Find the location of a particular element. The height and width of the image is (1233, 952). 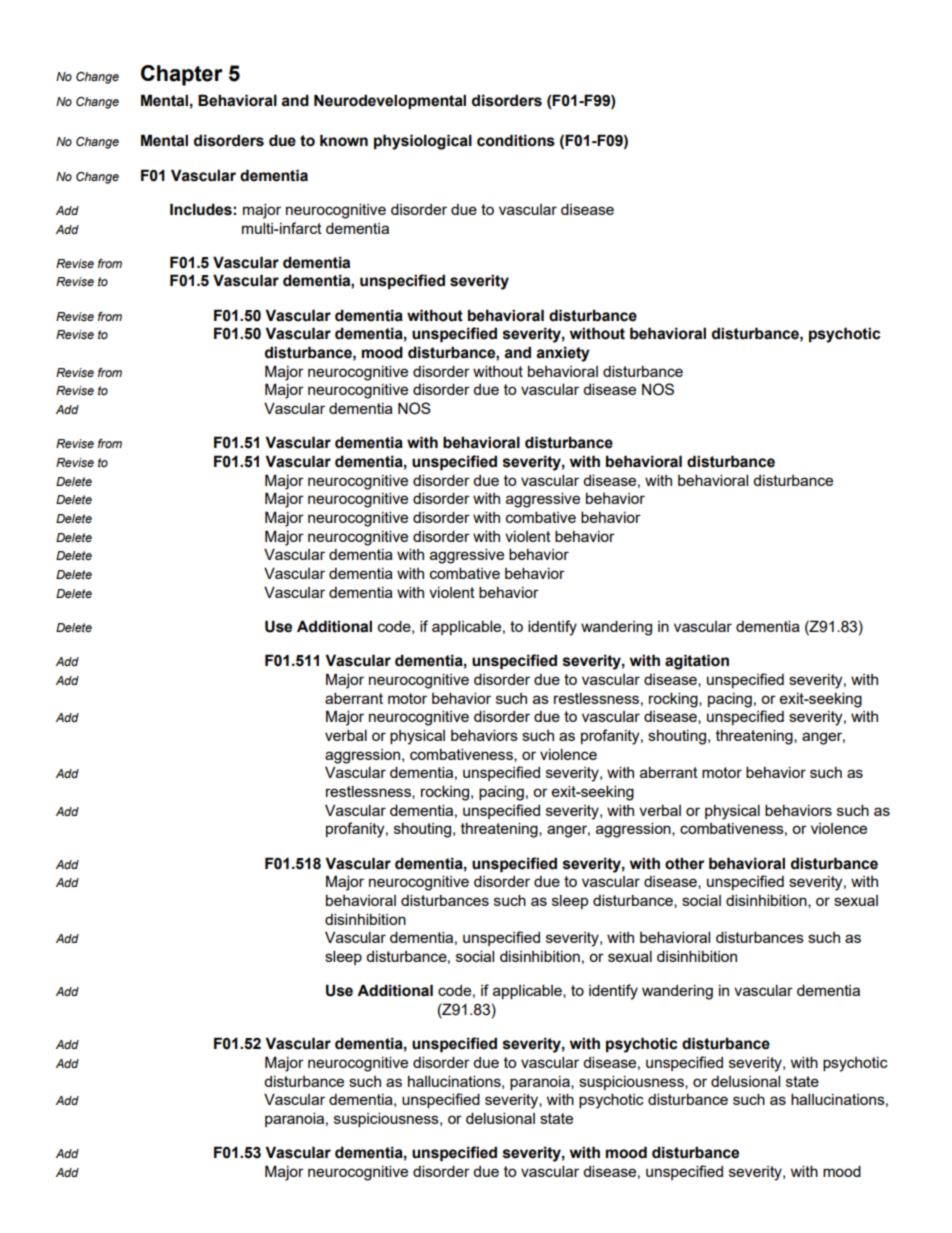

other is located at coordinates (685, 863).
